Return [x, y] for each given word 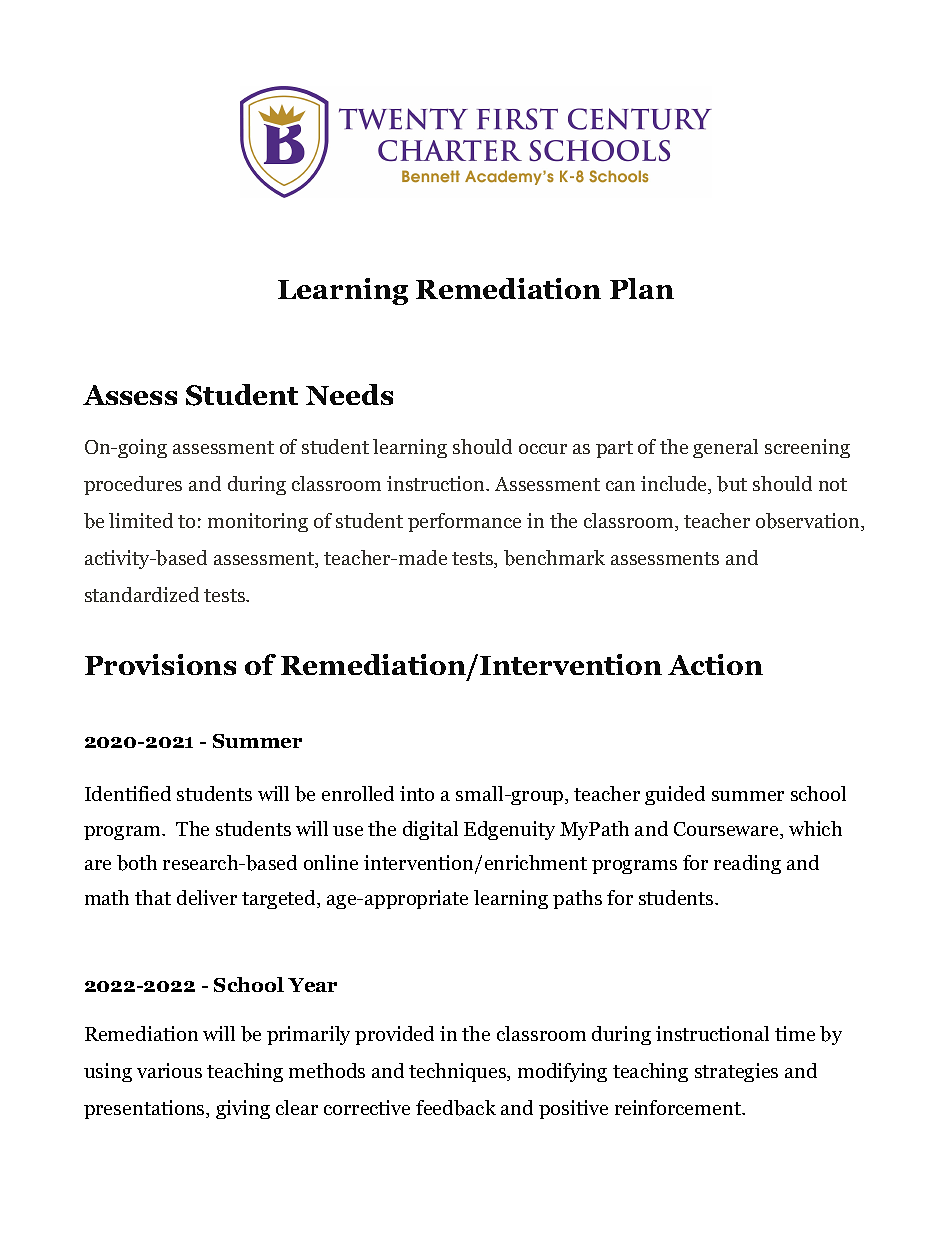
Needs [349, 394]
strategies [736, 1072]
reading [747, 864]
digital [430, 830]
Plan [642, 288]
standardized [142, 594]
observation [809, 522]
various [169, 1070]
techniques [459, 1072]
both [137, 863]
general [725, 448]
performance [464, 522]
